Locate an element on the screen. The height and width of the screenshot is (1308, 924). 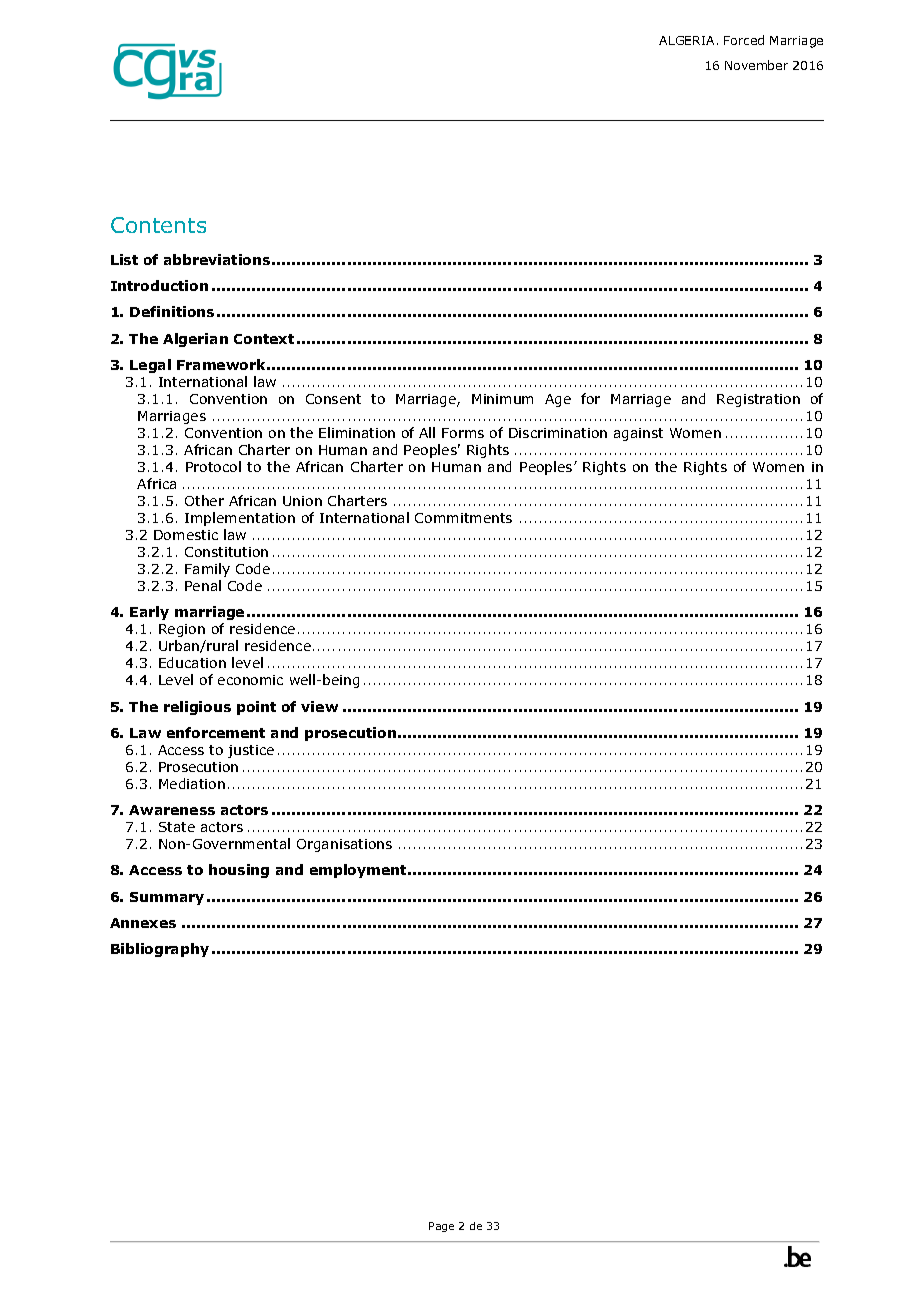
Legal is located at coordinates (150, 366).
